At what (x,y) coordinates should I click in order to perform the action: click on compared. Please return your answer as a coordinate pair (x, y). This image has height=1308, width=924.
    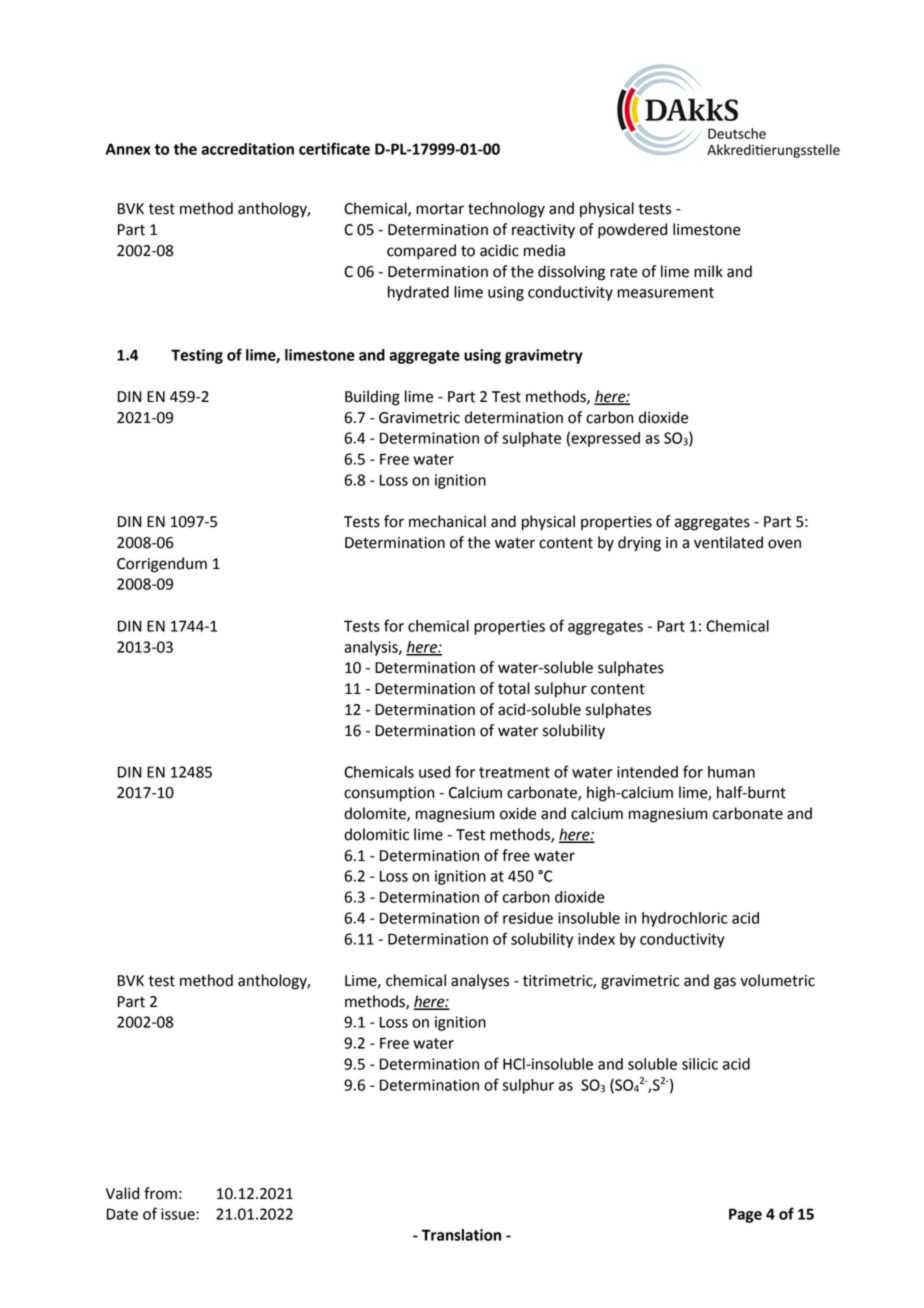
    Looking at the image, I should click on (421, 252).
